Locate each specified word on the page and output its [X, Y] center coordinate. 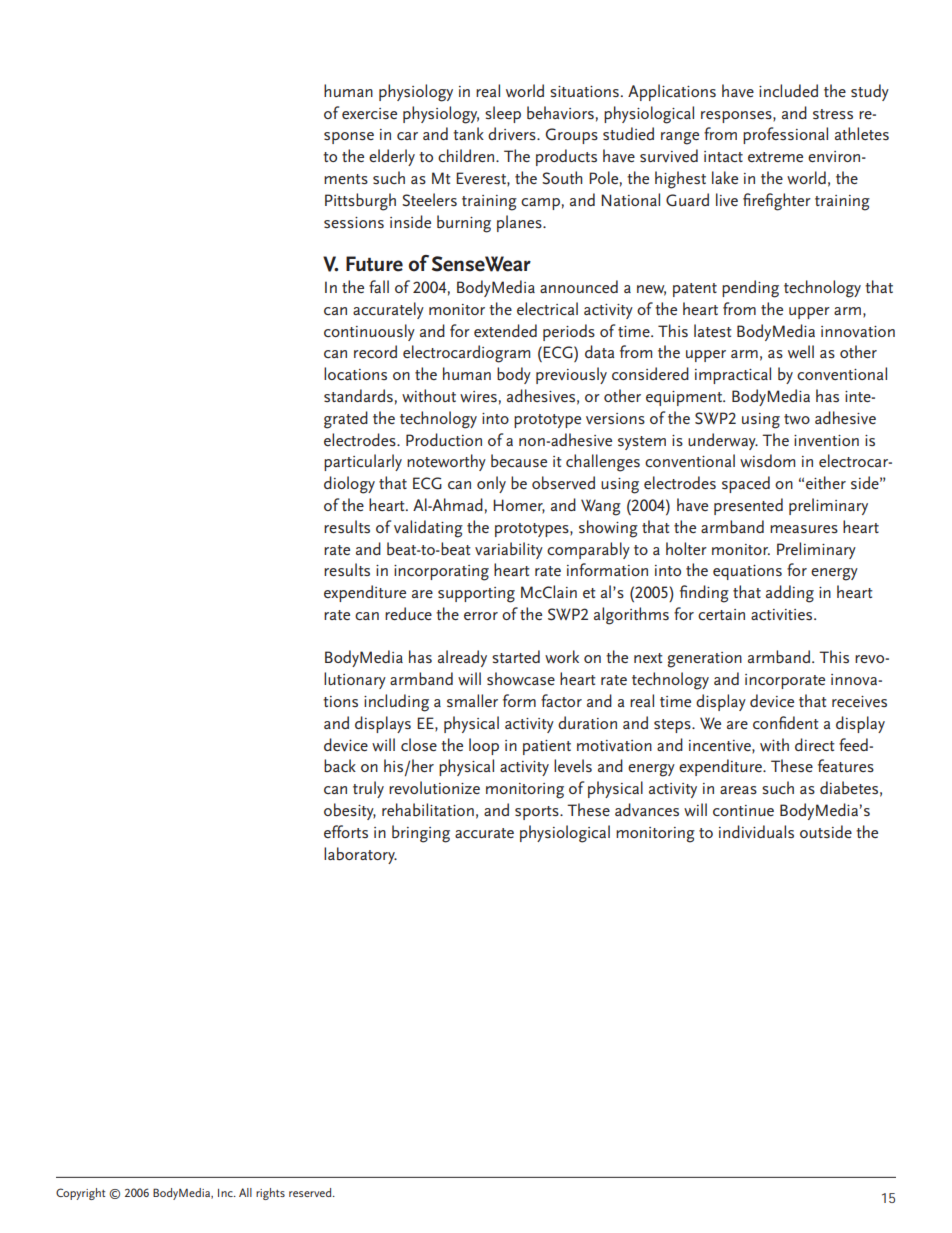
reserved [311, 1192]
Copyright [80, 1194]
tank [468, 133]
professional [785, 135]
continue [743, 810]
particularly [363, 462]
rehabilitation [428, 810]
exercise [369, 113]
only [491, 484]
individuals [756, 831]
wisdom [767, 460]
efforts [346, 831]
